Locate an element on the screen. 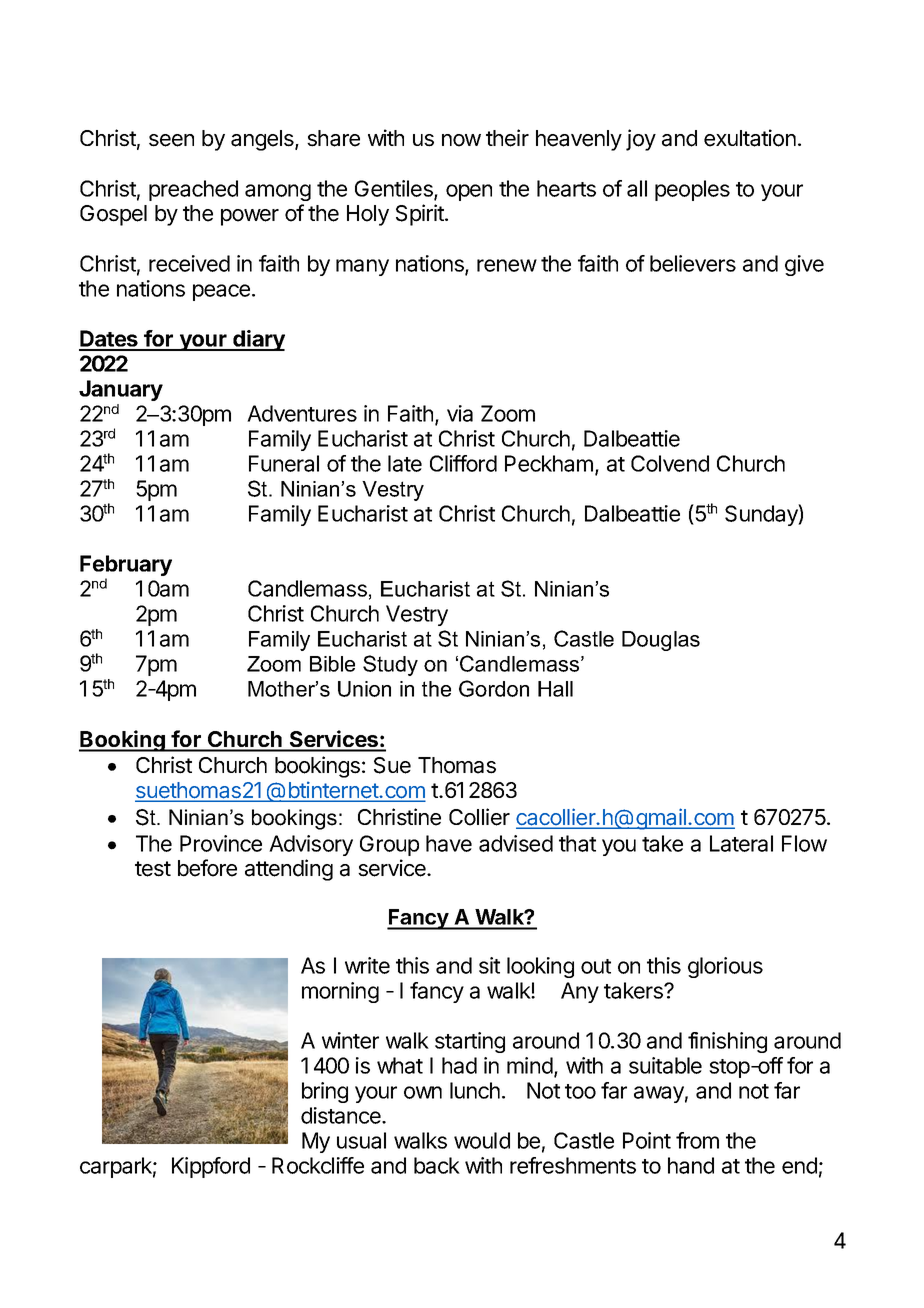 This screenshot has height=1308, width=924. via is located at coordinates (460, 413).
